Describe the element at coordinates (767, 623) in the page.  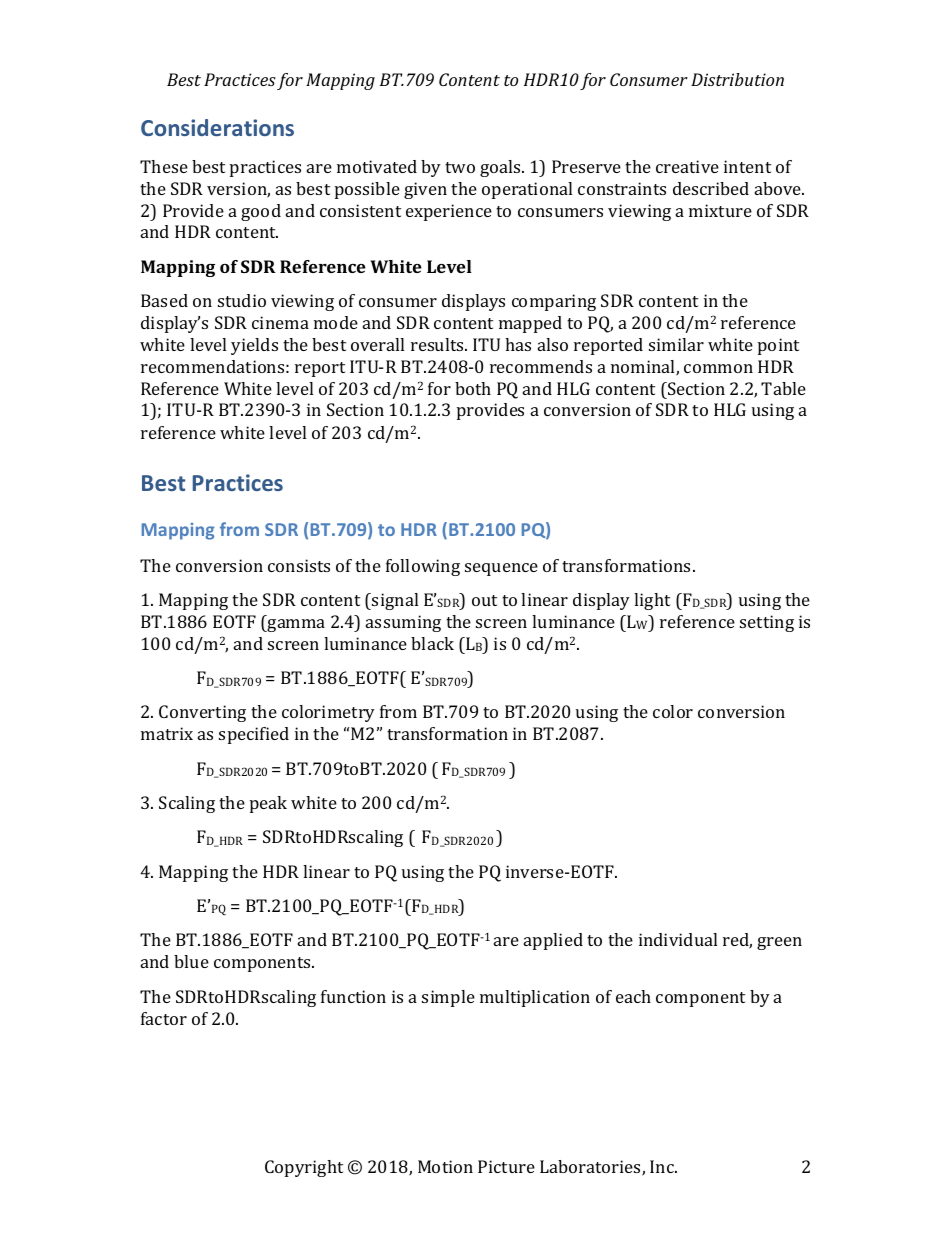
I see `setting` at that location.
